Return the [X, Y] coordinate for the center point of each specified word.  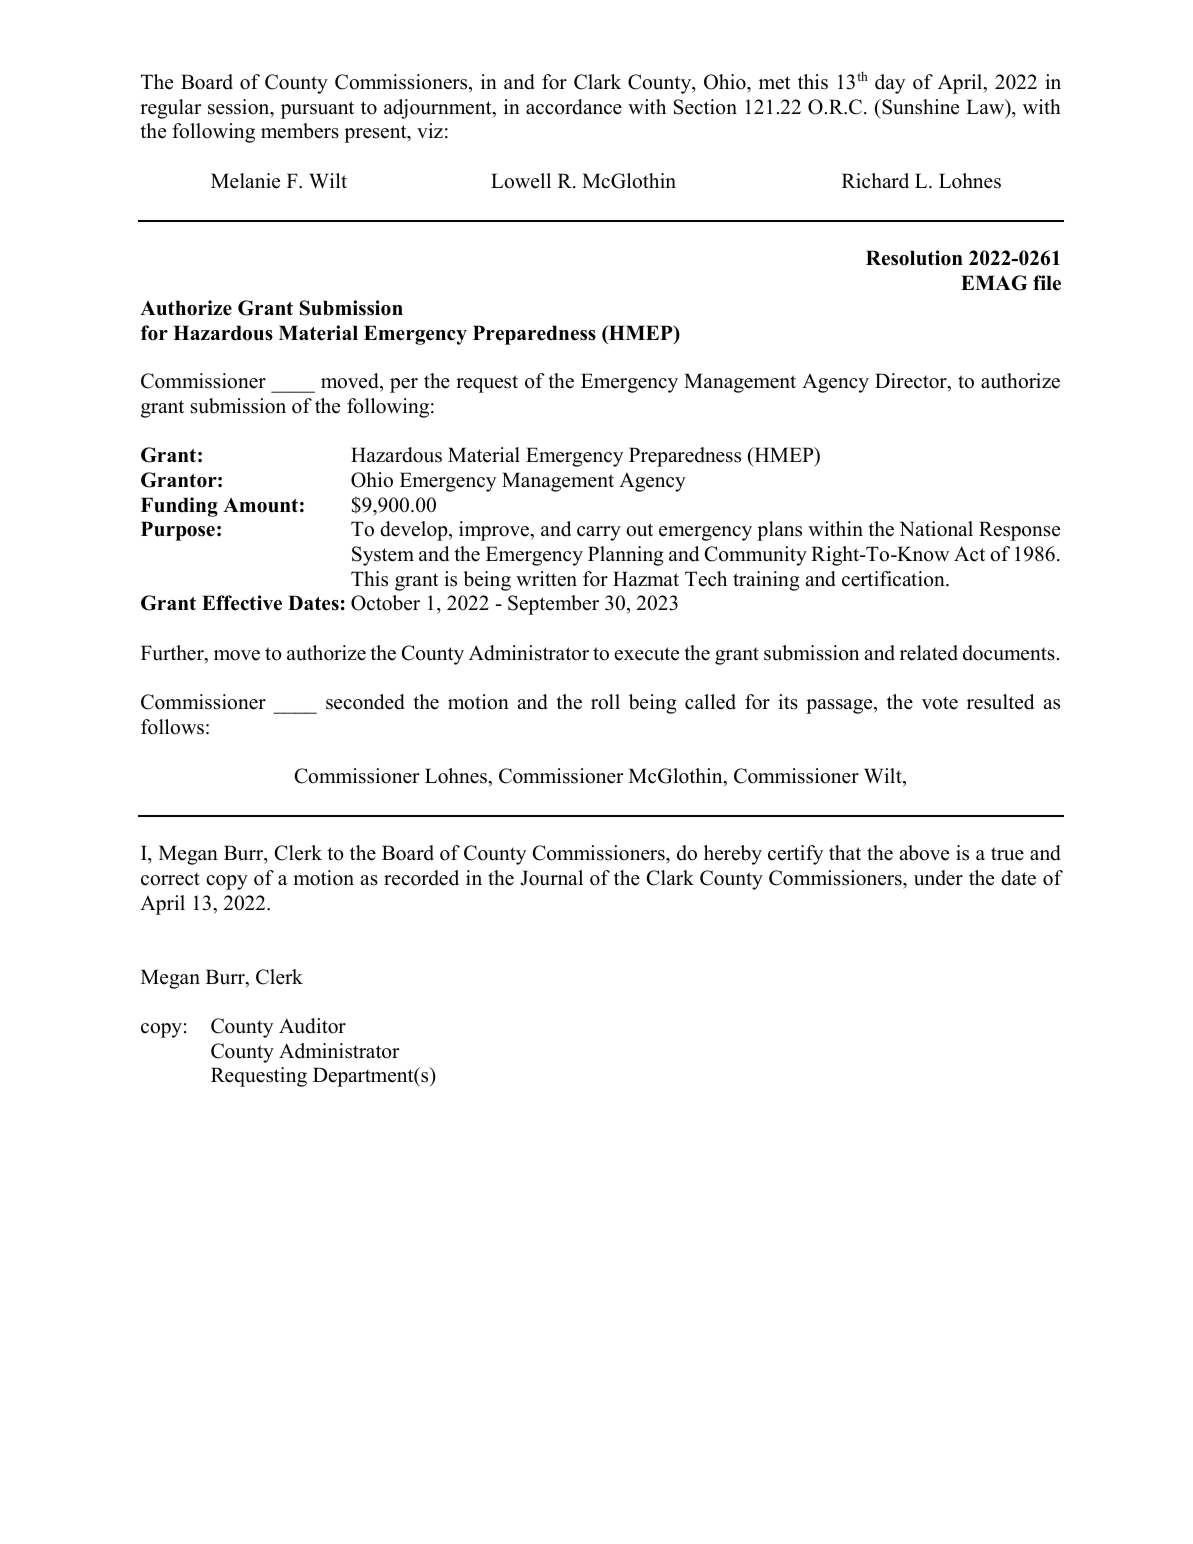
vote [940, 703]
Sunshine [919, 107]
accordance [574, 107]
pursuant [317, 110]
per [404, 385]
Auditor [312, 1026]
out [639, 530]
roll [605, 702]
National [936, 529]
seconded [365, 702]
